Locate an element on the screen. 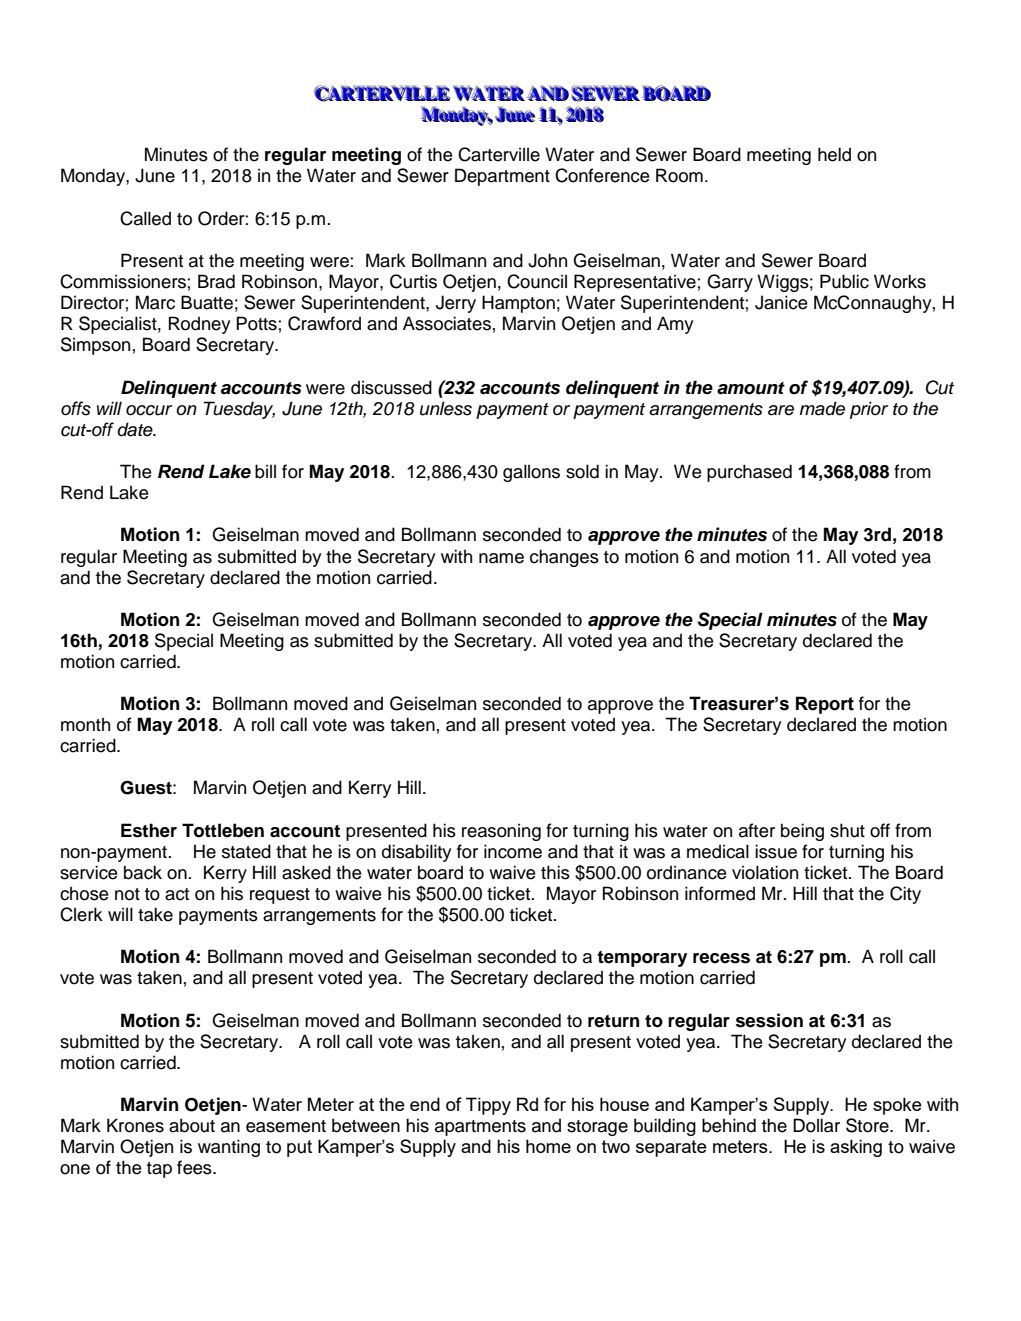 This screenshot has height=1321, width=1021. month is located at coordinates (85, 725).
